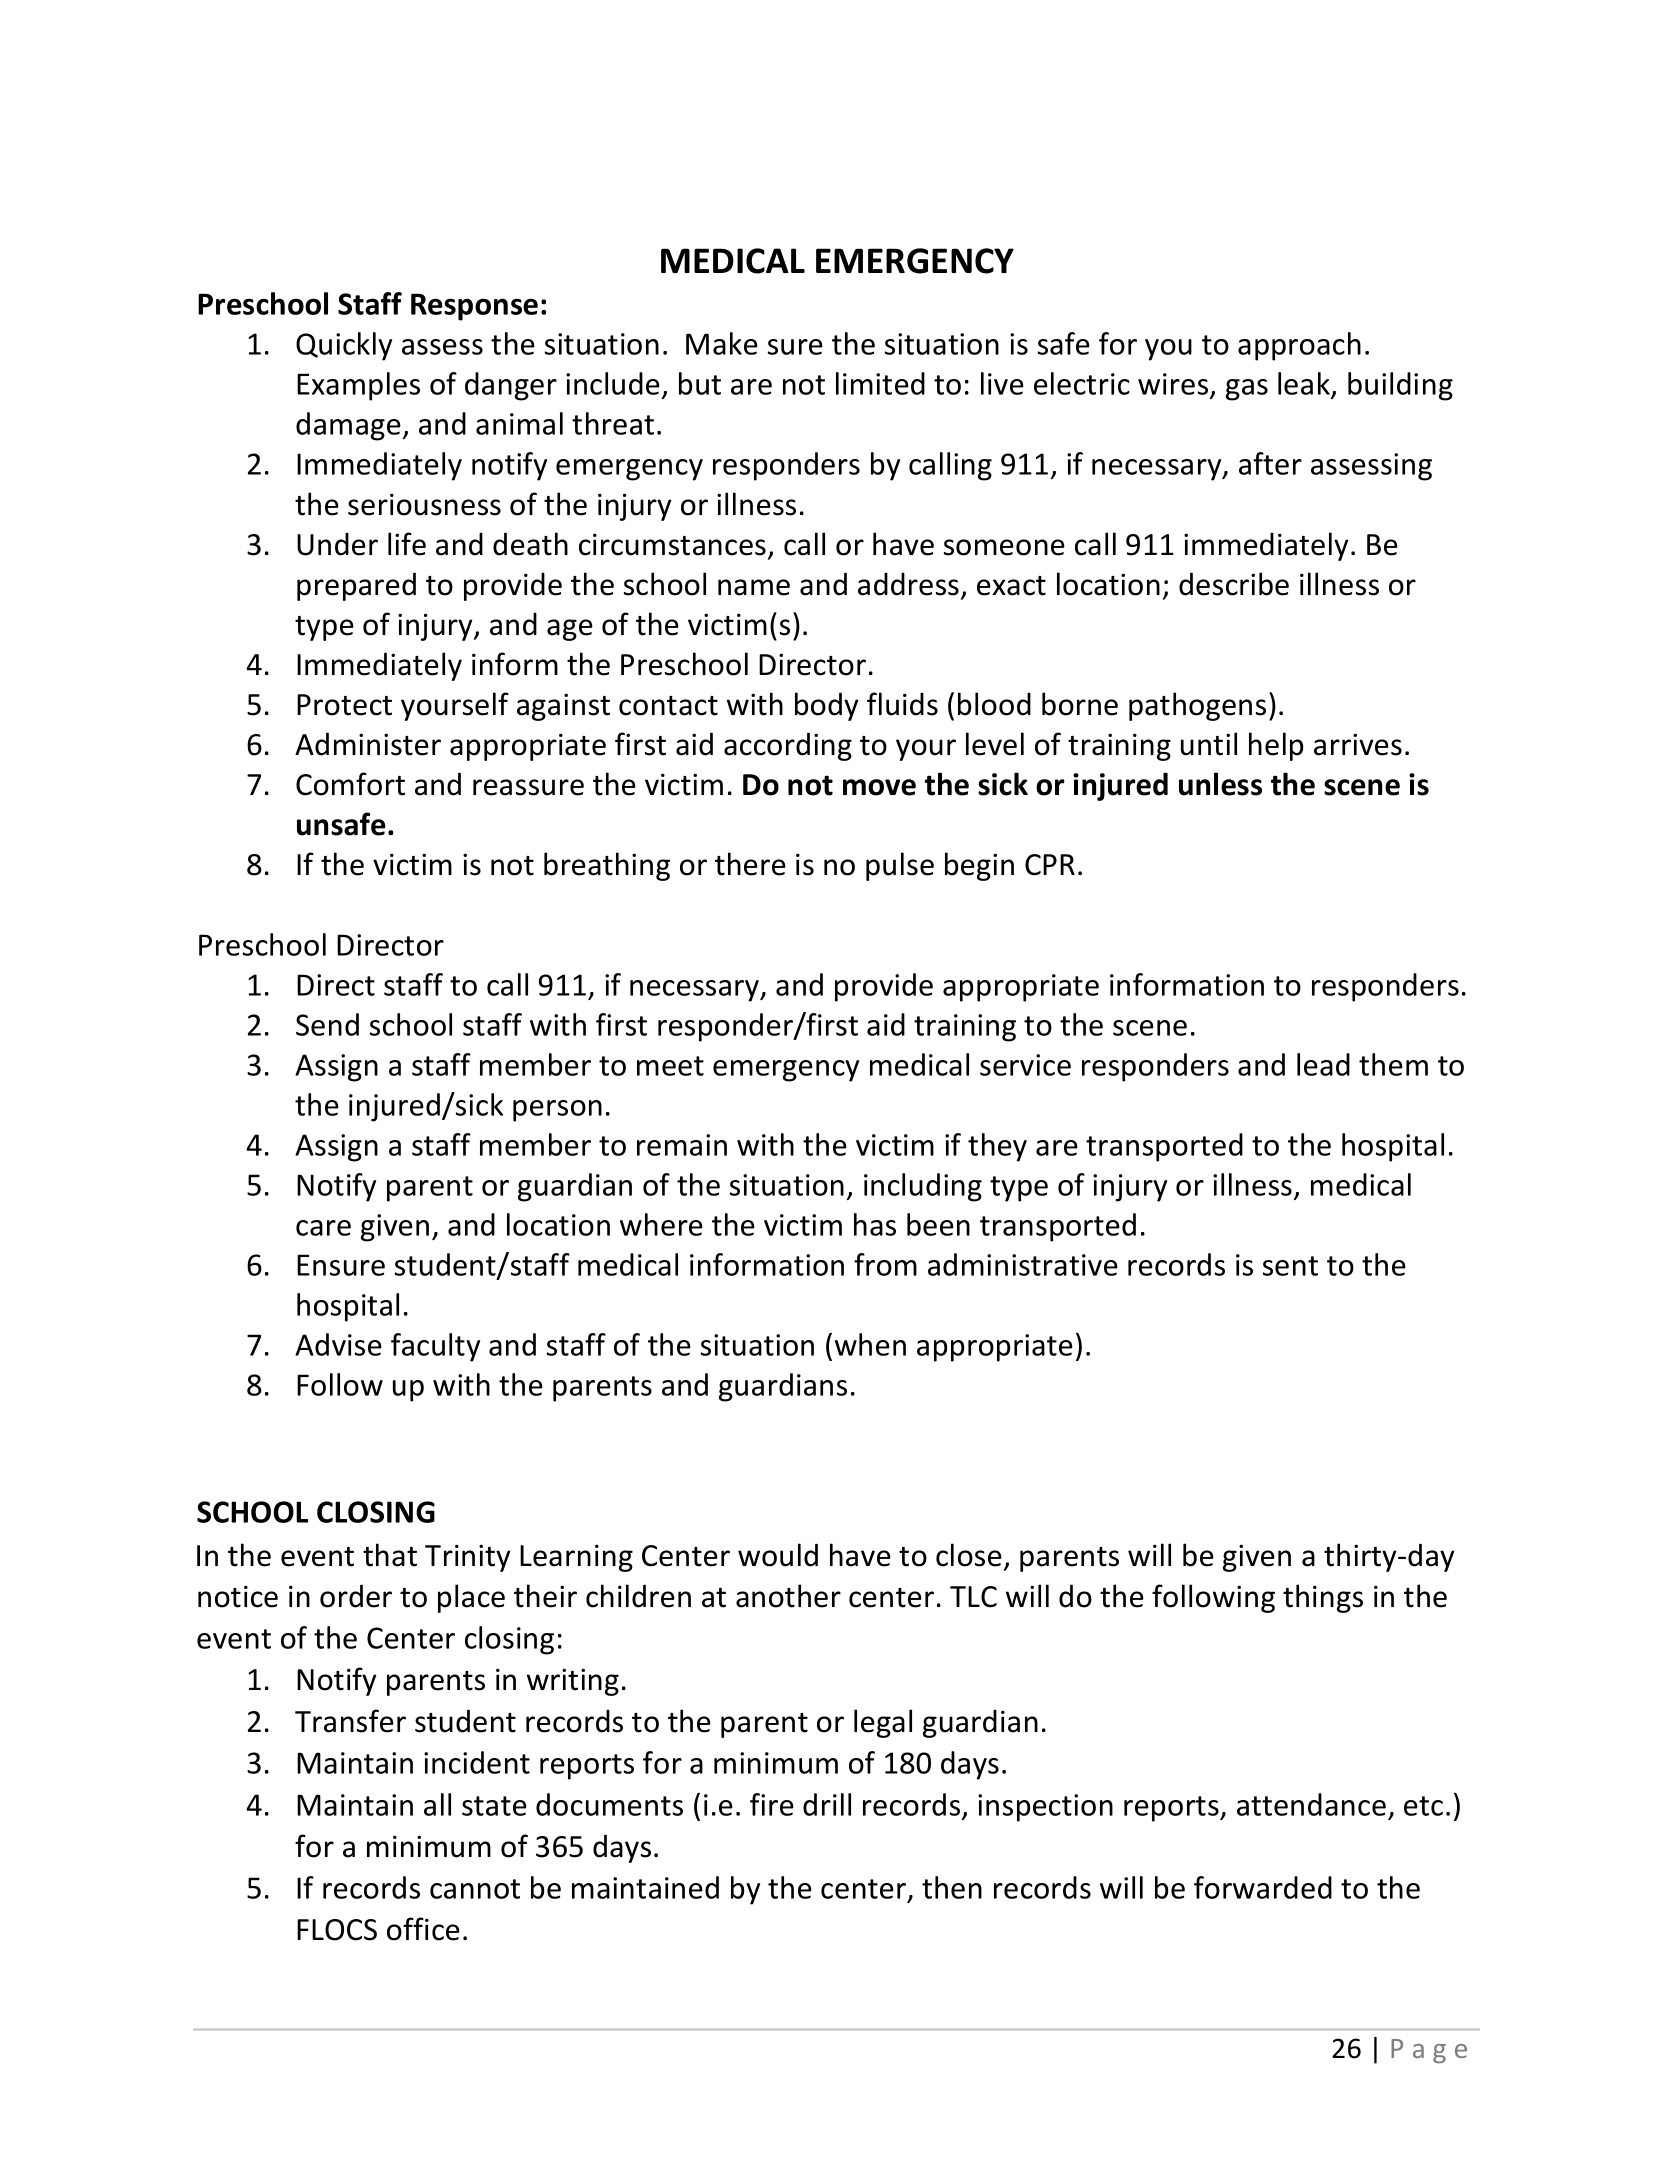 The height and width of the page is (2165, 1673). I want to click on including, so click(923, 1187).
